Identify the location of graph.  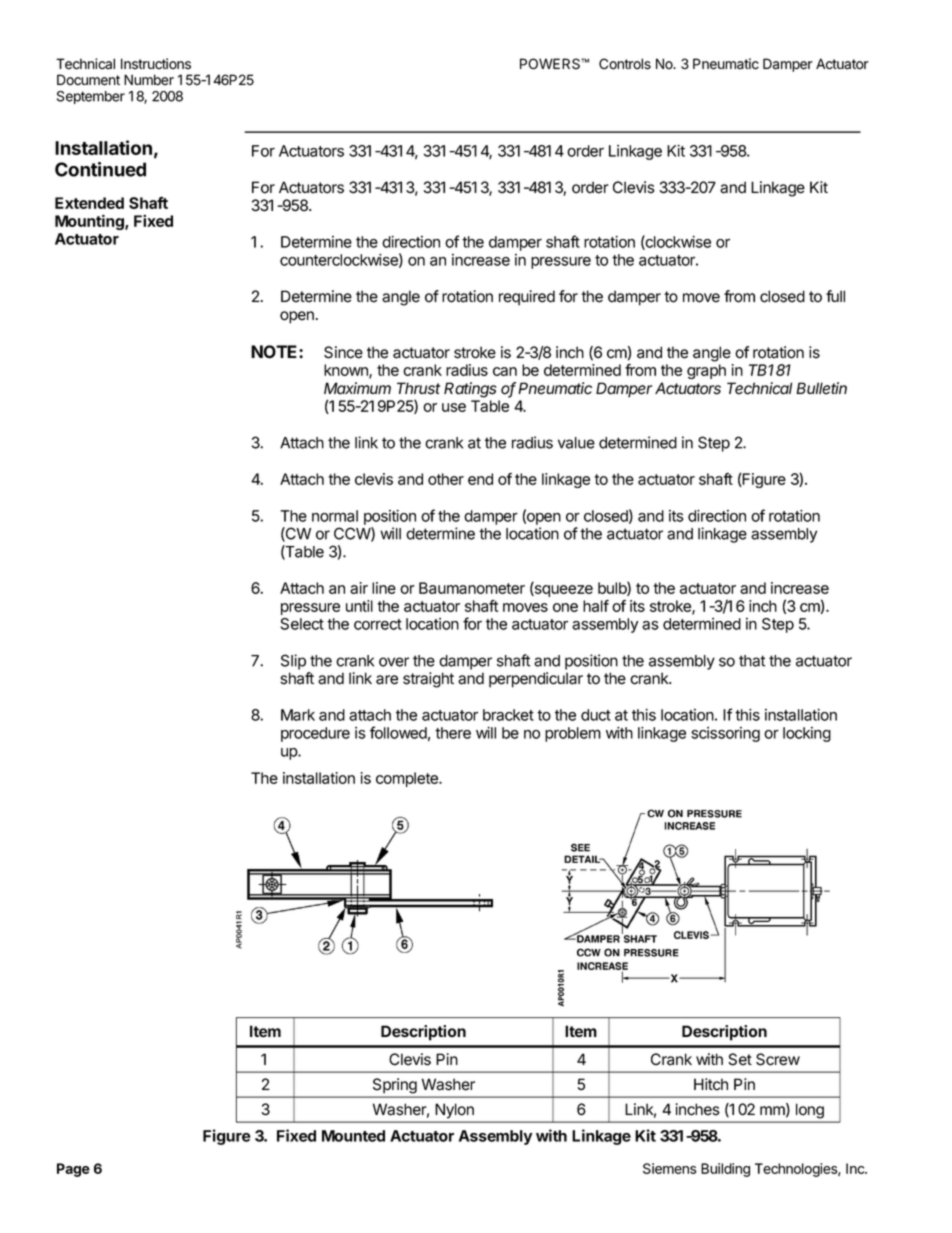
(706, 371).
